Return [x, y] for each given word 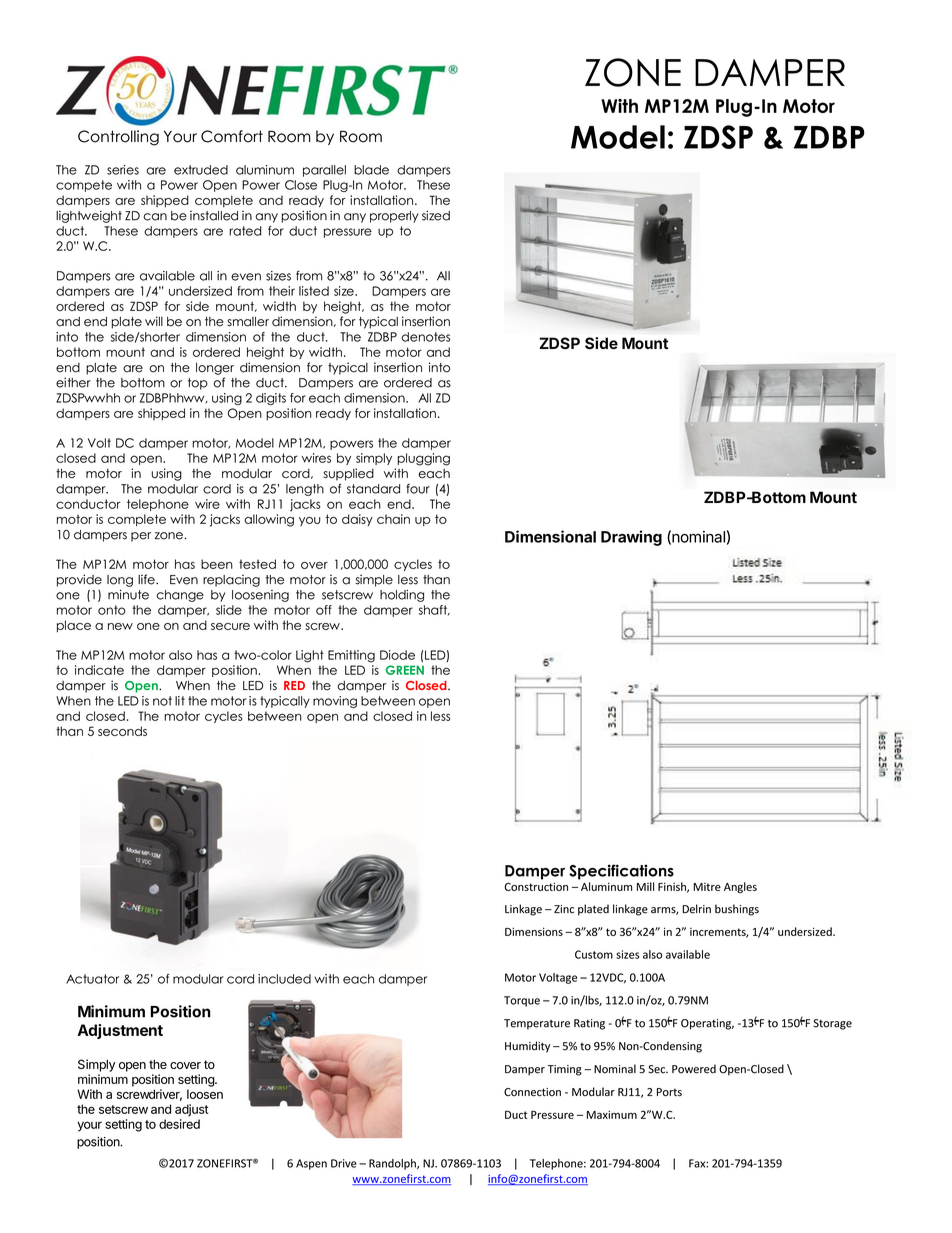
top [198, 384]
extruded [201, 170]
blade [371, 170]
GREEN [405, 670]
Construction [536, 886]
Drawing [631, 538]
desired [179, 1124]
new [120, 626]
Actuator [92, 979]
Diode [397, 655]
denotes [425, 337]
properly [394, 217]
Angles [740, 887]
